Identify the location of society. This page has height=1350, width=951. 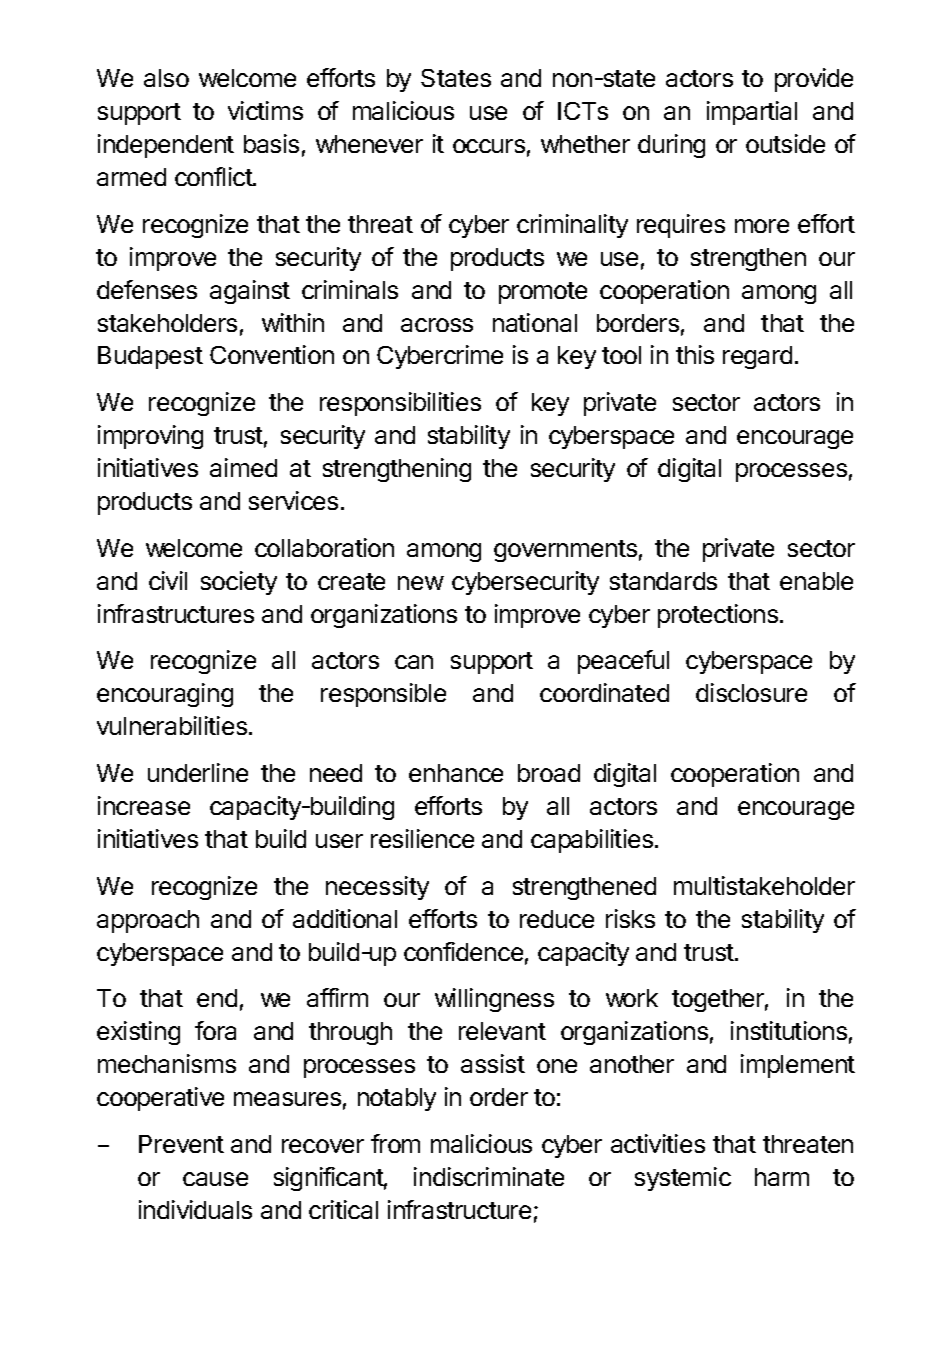
(239, 583).
